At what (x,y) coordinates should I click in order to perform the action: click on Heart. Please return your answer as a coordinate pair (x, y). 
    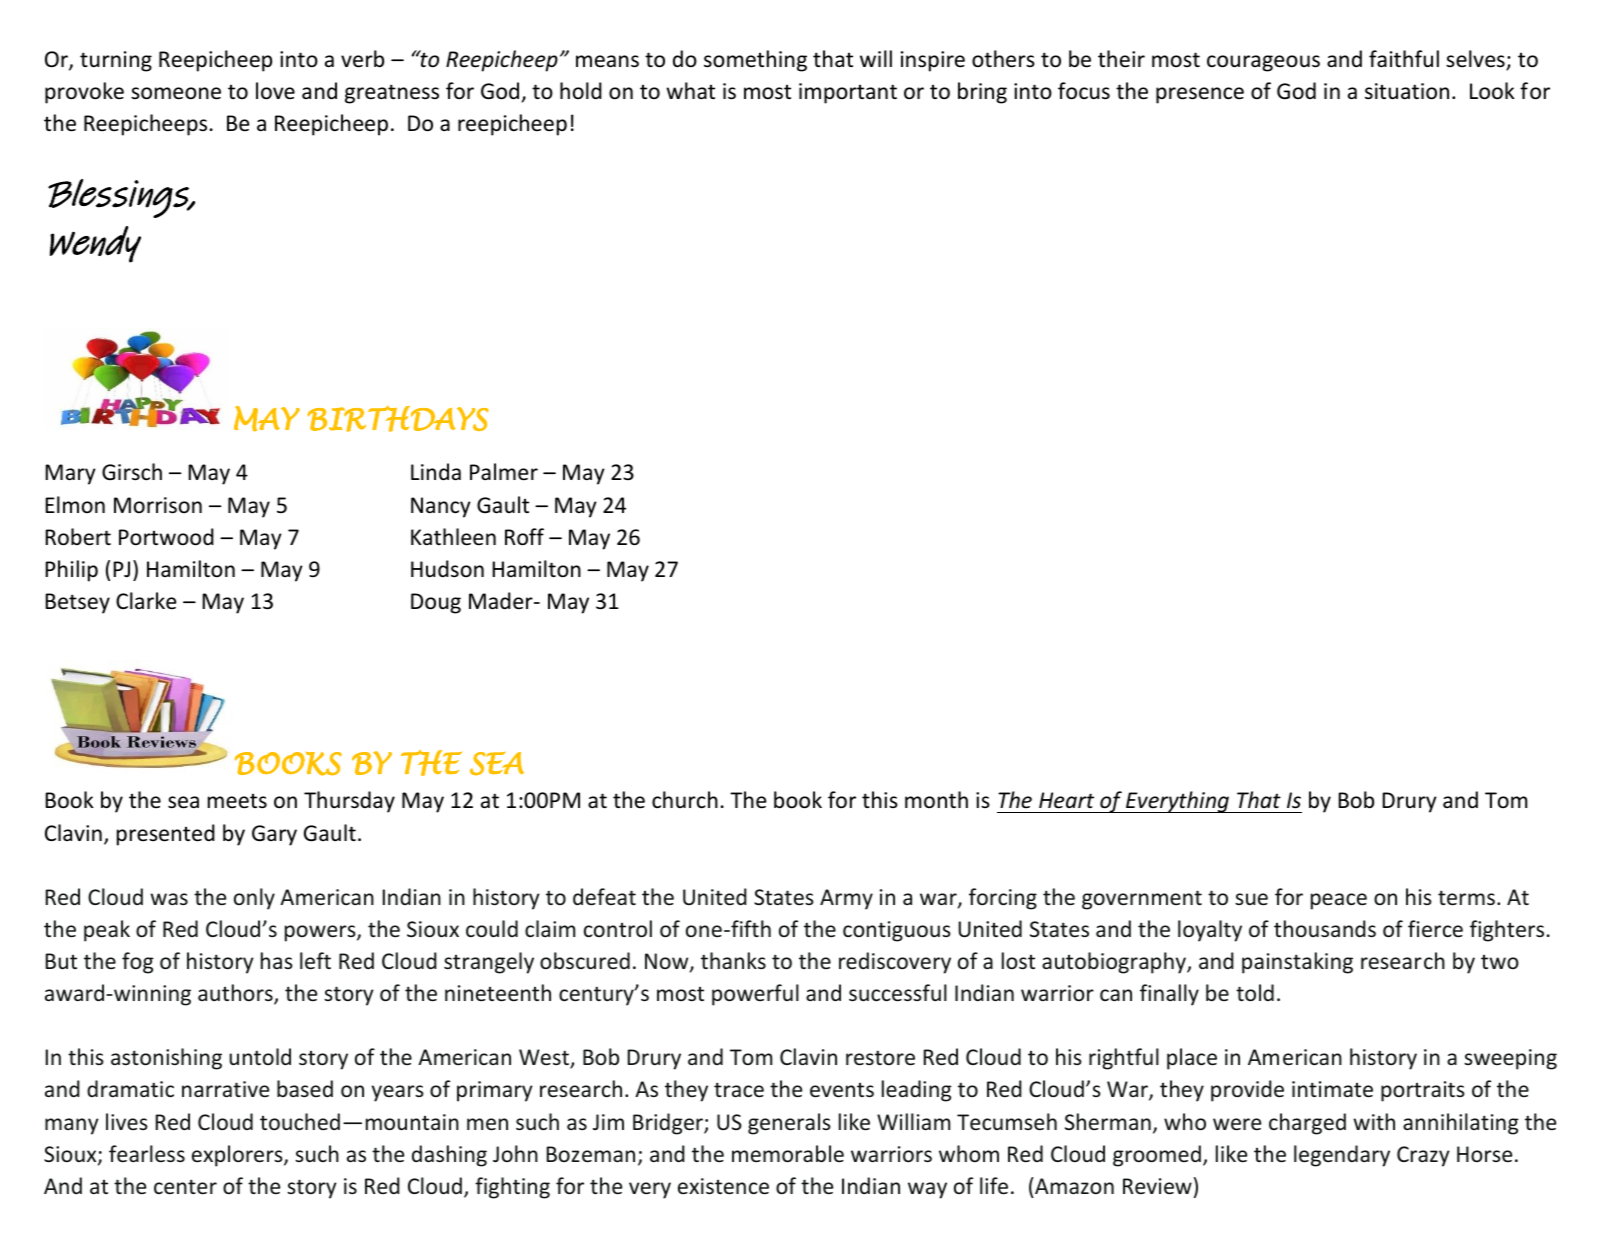
    Looking at the image, I should click on (1066, 800).
